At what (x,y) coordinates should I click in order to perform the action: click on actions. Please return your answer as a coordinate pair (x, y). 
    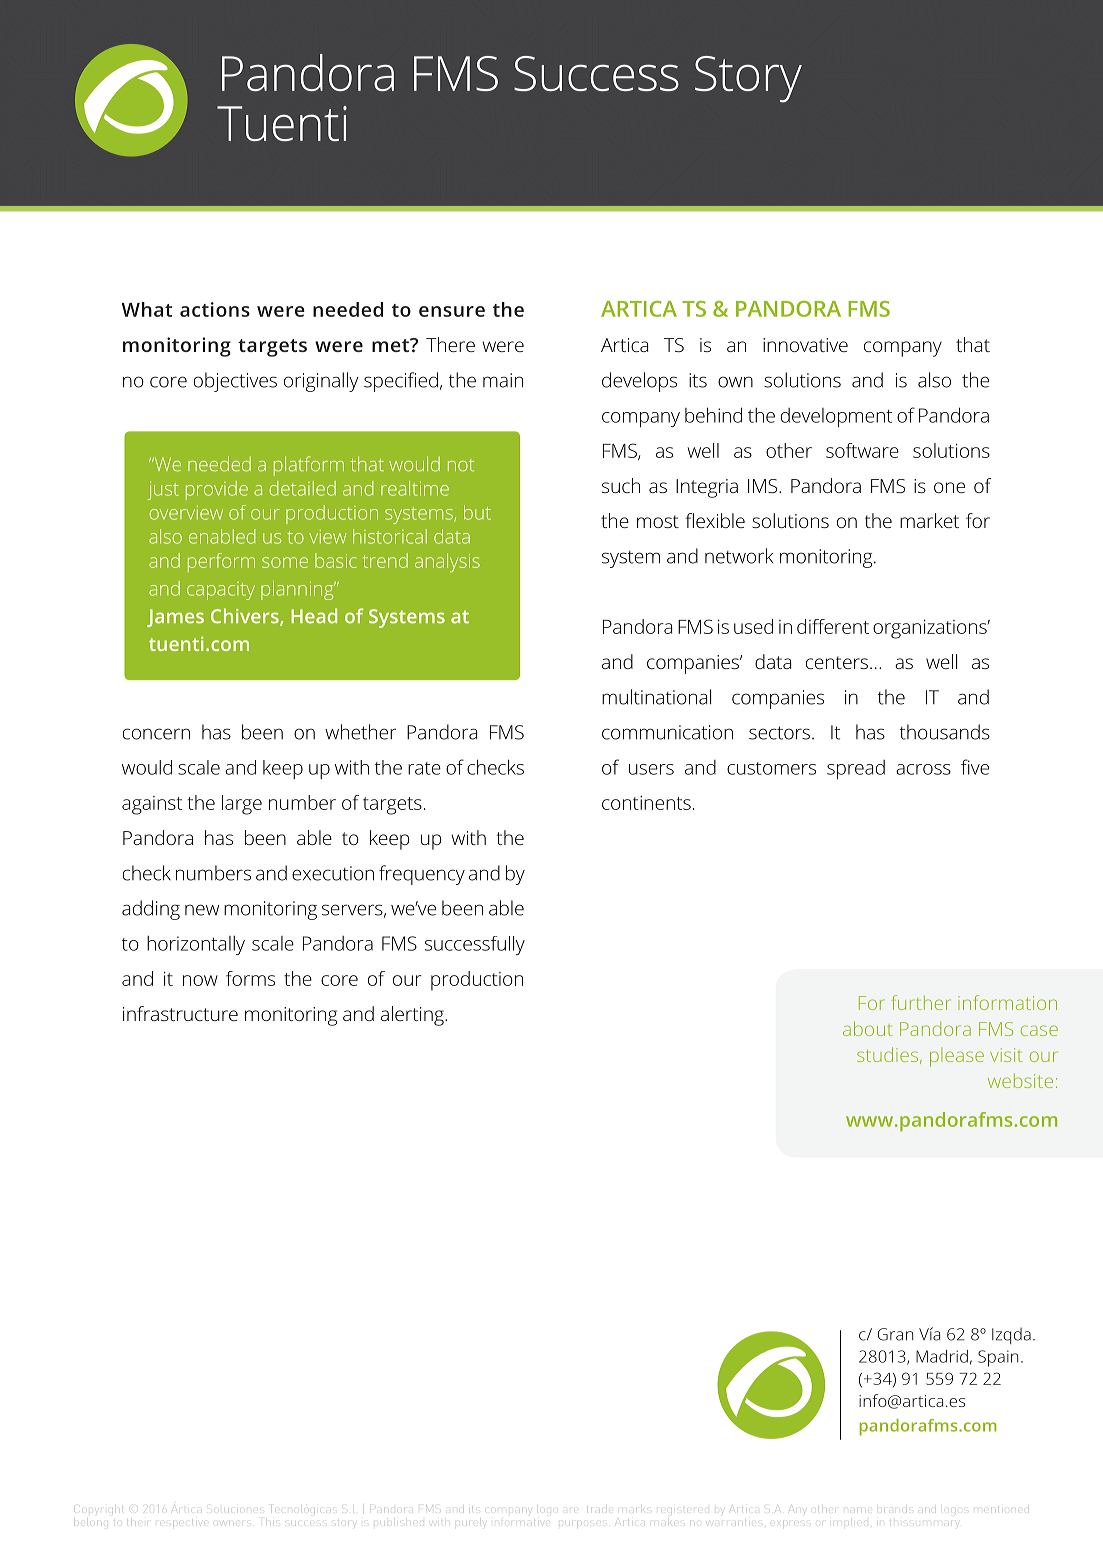
    Looking at the image, I should click on (215, 309).
